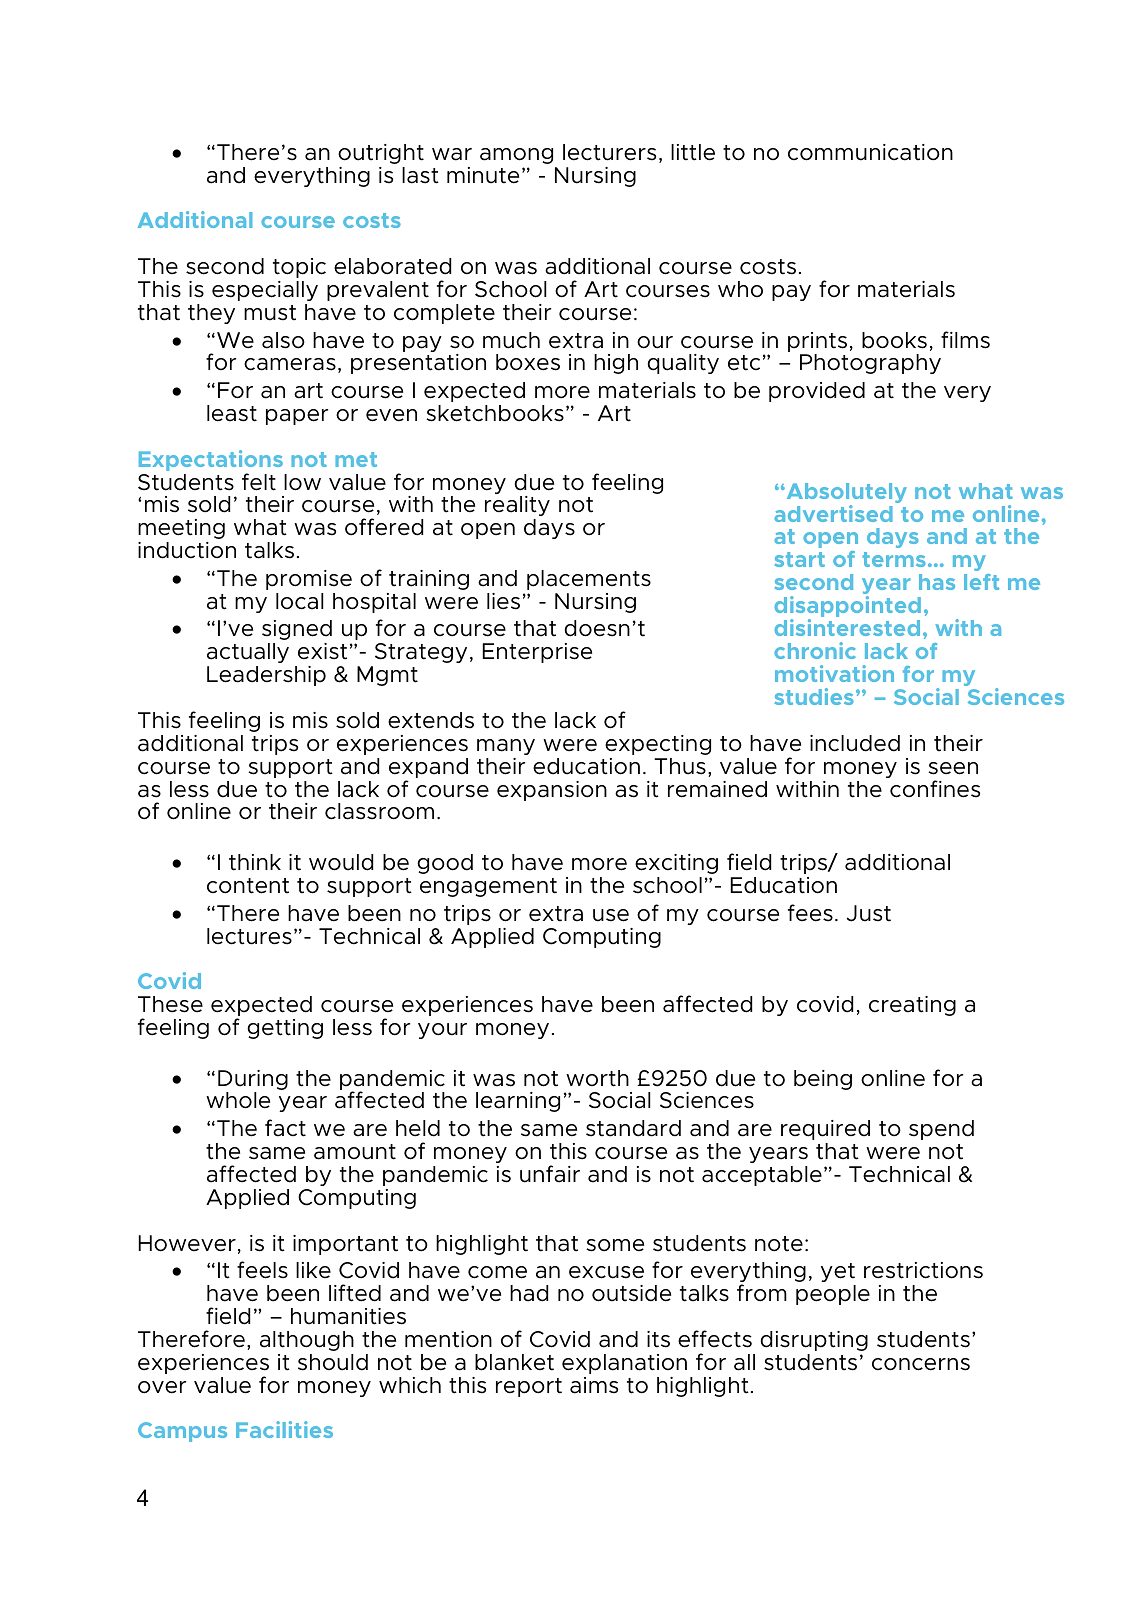 This screenshot has width=1134, height=1605. Describe the element at coordinates (845, 494) in the screenshot. I see `Absolutely` at that location.
